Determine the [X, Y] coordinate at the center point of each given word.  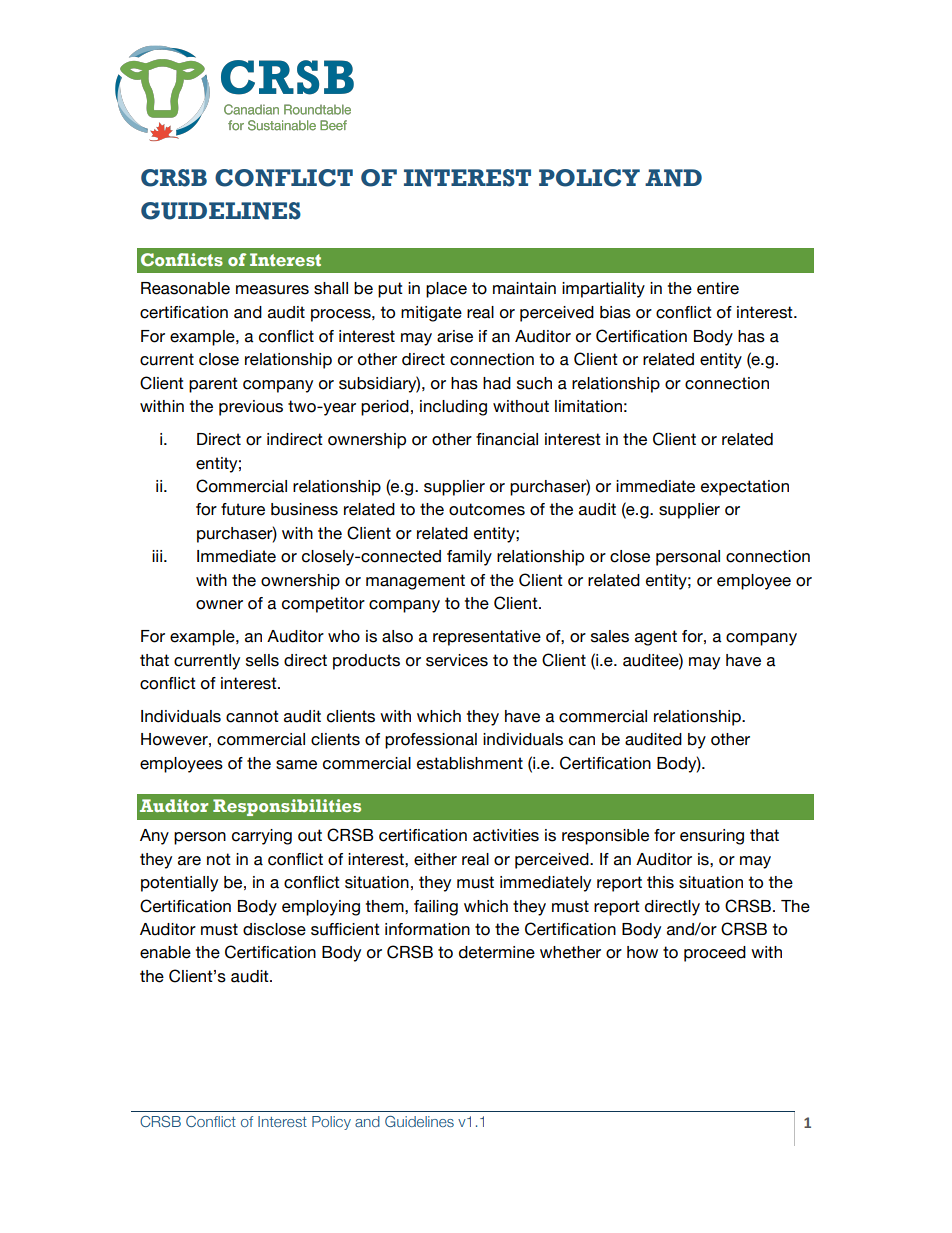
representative [487, 638]
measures [272, 290]
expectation [745, 488]
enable [165, 952]
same [296, 765]
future [243, 509]
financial [507, 439]
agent [656, 638]
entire [718, 288]
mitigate [431, 314]
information [427, 929]
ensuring [712, 837]
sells [262, 660]
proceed [715, 954]
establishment [470, 763]
